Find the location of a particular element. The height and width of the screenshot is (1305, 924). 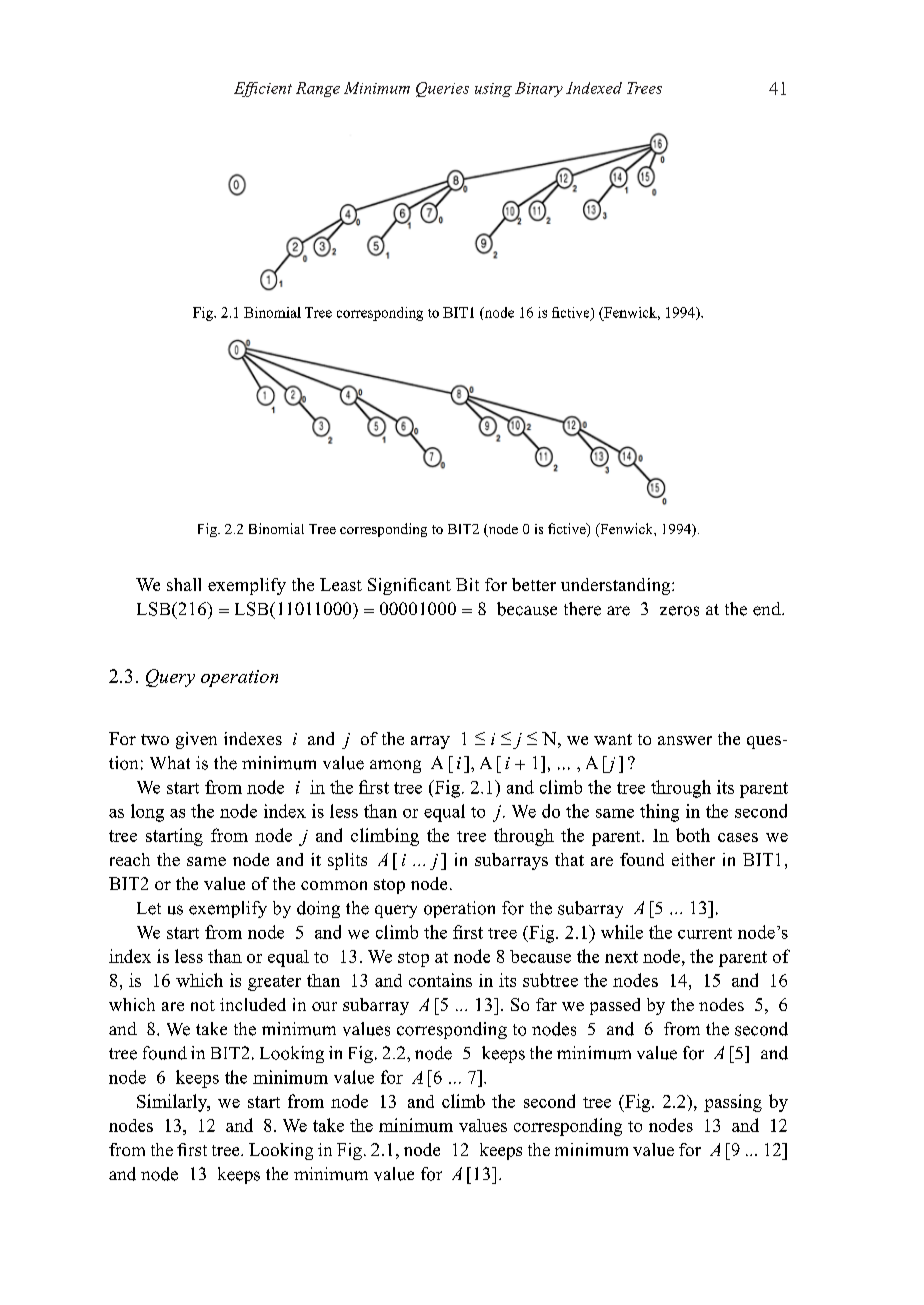

Queries is located at coordinates (442, 89).
